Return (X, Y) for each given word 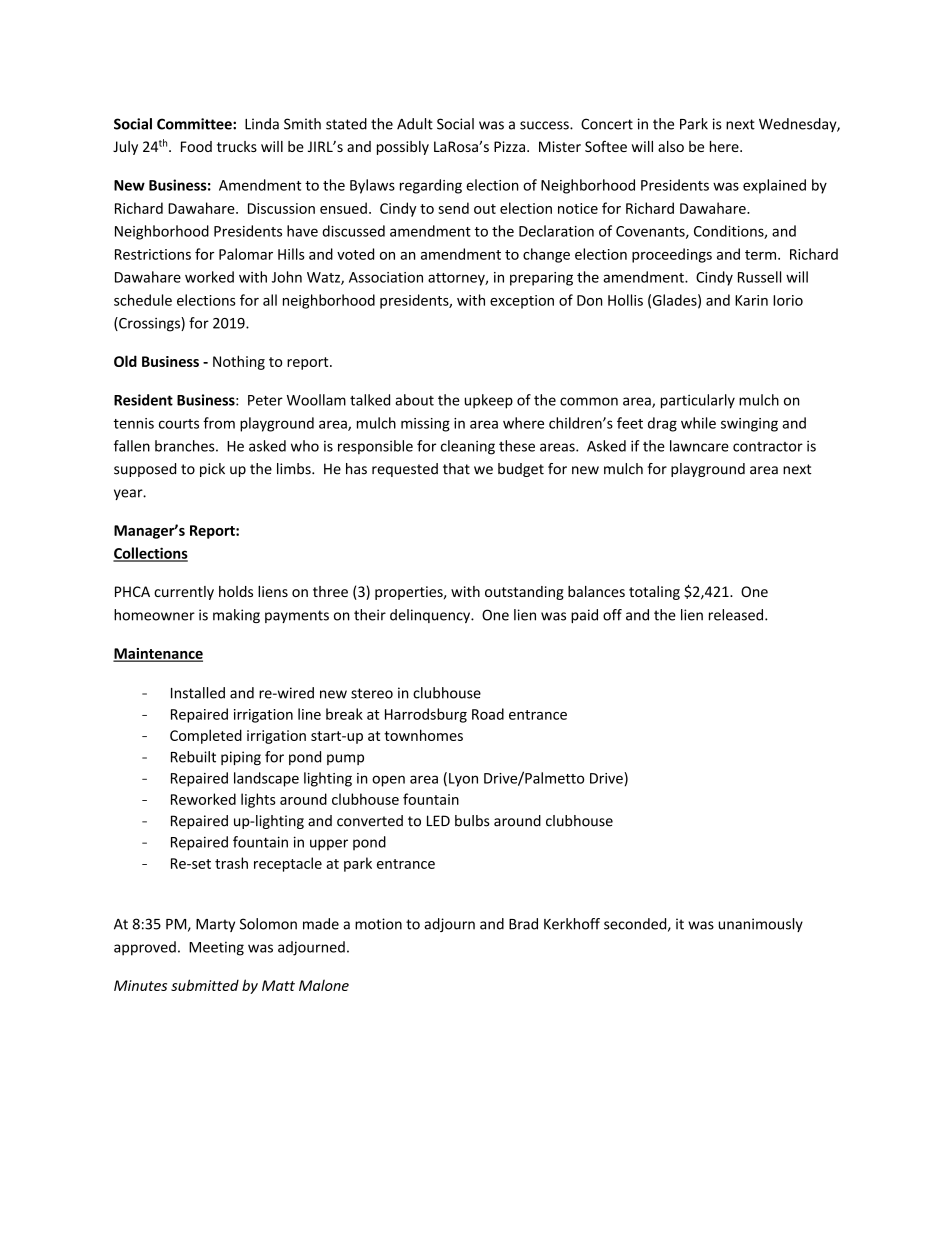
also (671, 146)
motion (378, 924)
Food (196, 146)
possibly (403, 148)
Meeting (216, 949)
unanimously (761, 925)
